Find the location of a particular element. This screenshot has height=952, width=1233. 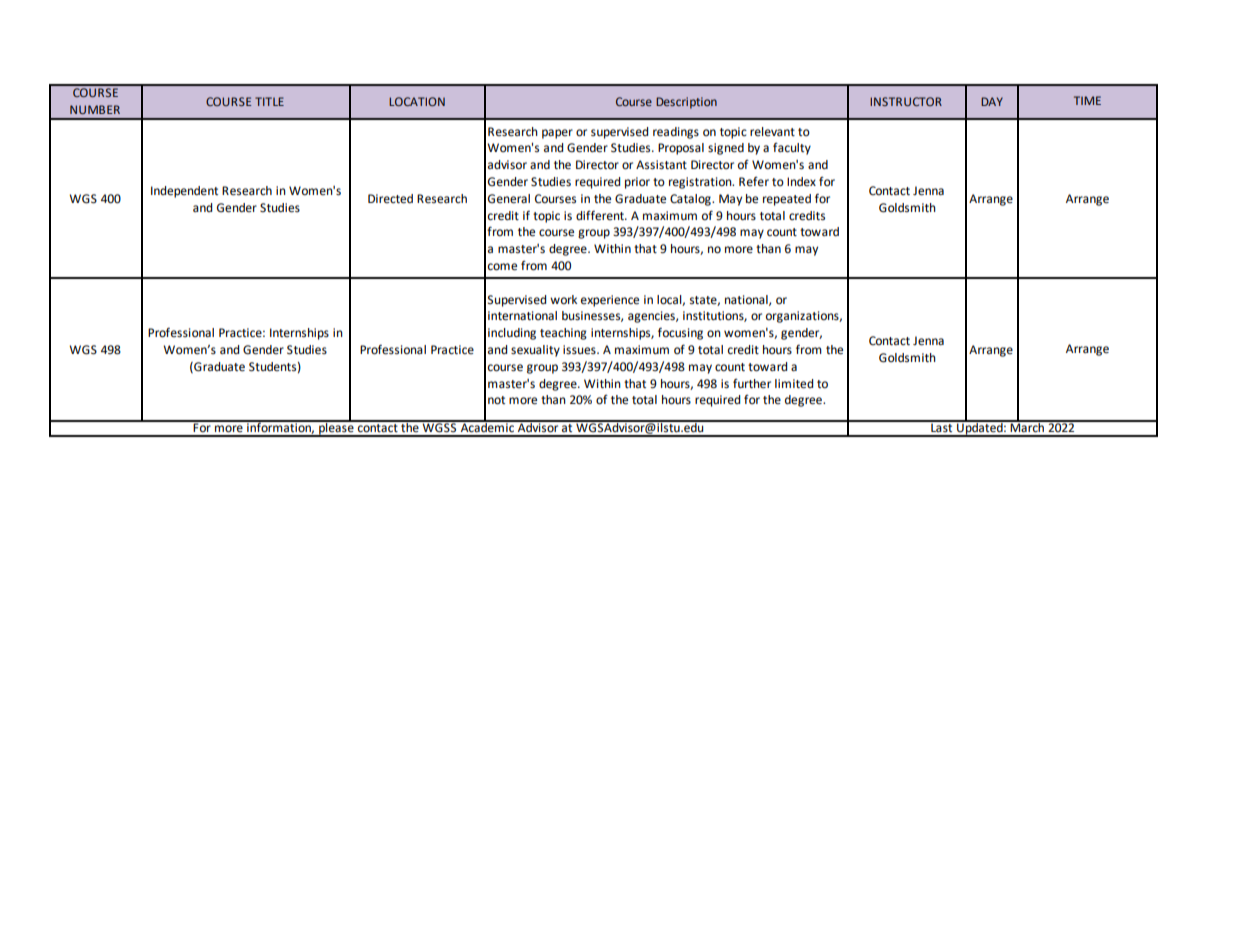

not is located at coordinates (496, 400).
